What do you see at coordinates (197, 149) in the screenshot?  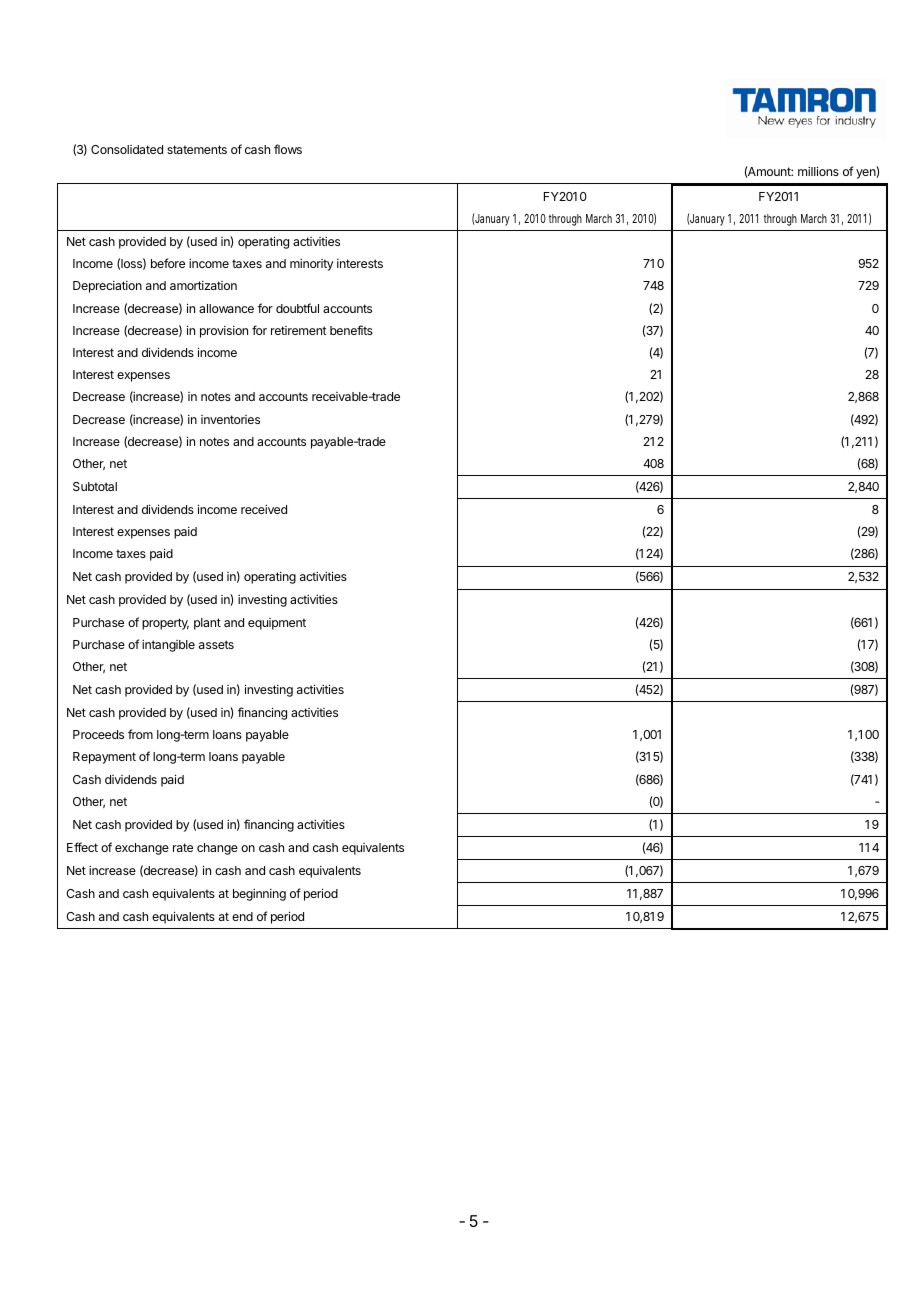 I see `statements` at bounding box center [197, 149].
